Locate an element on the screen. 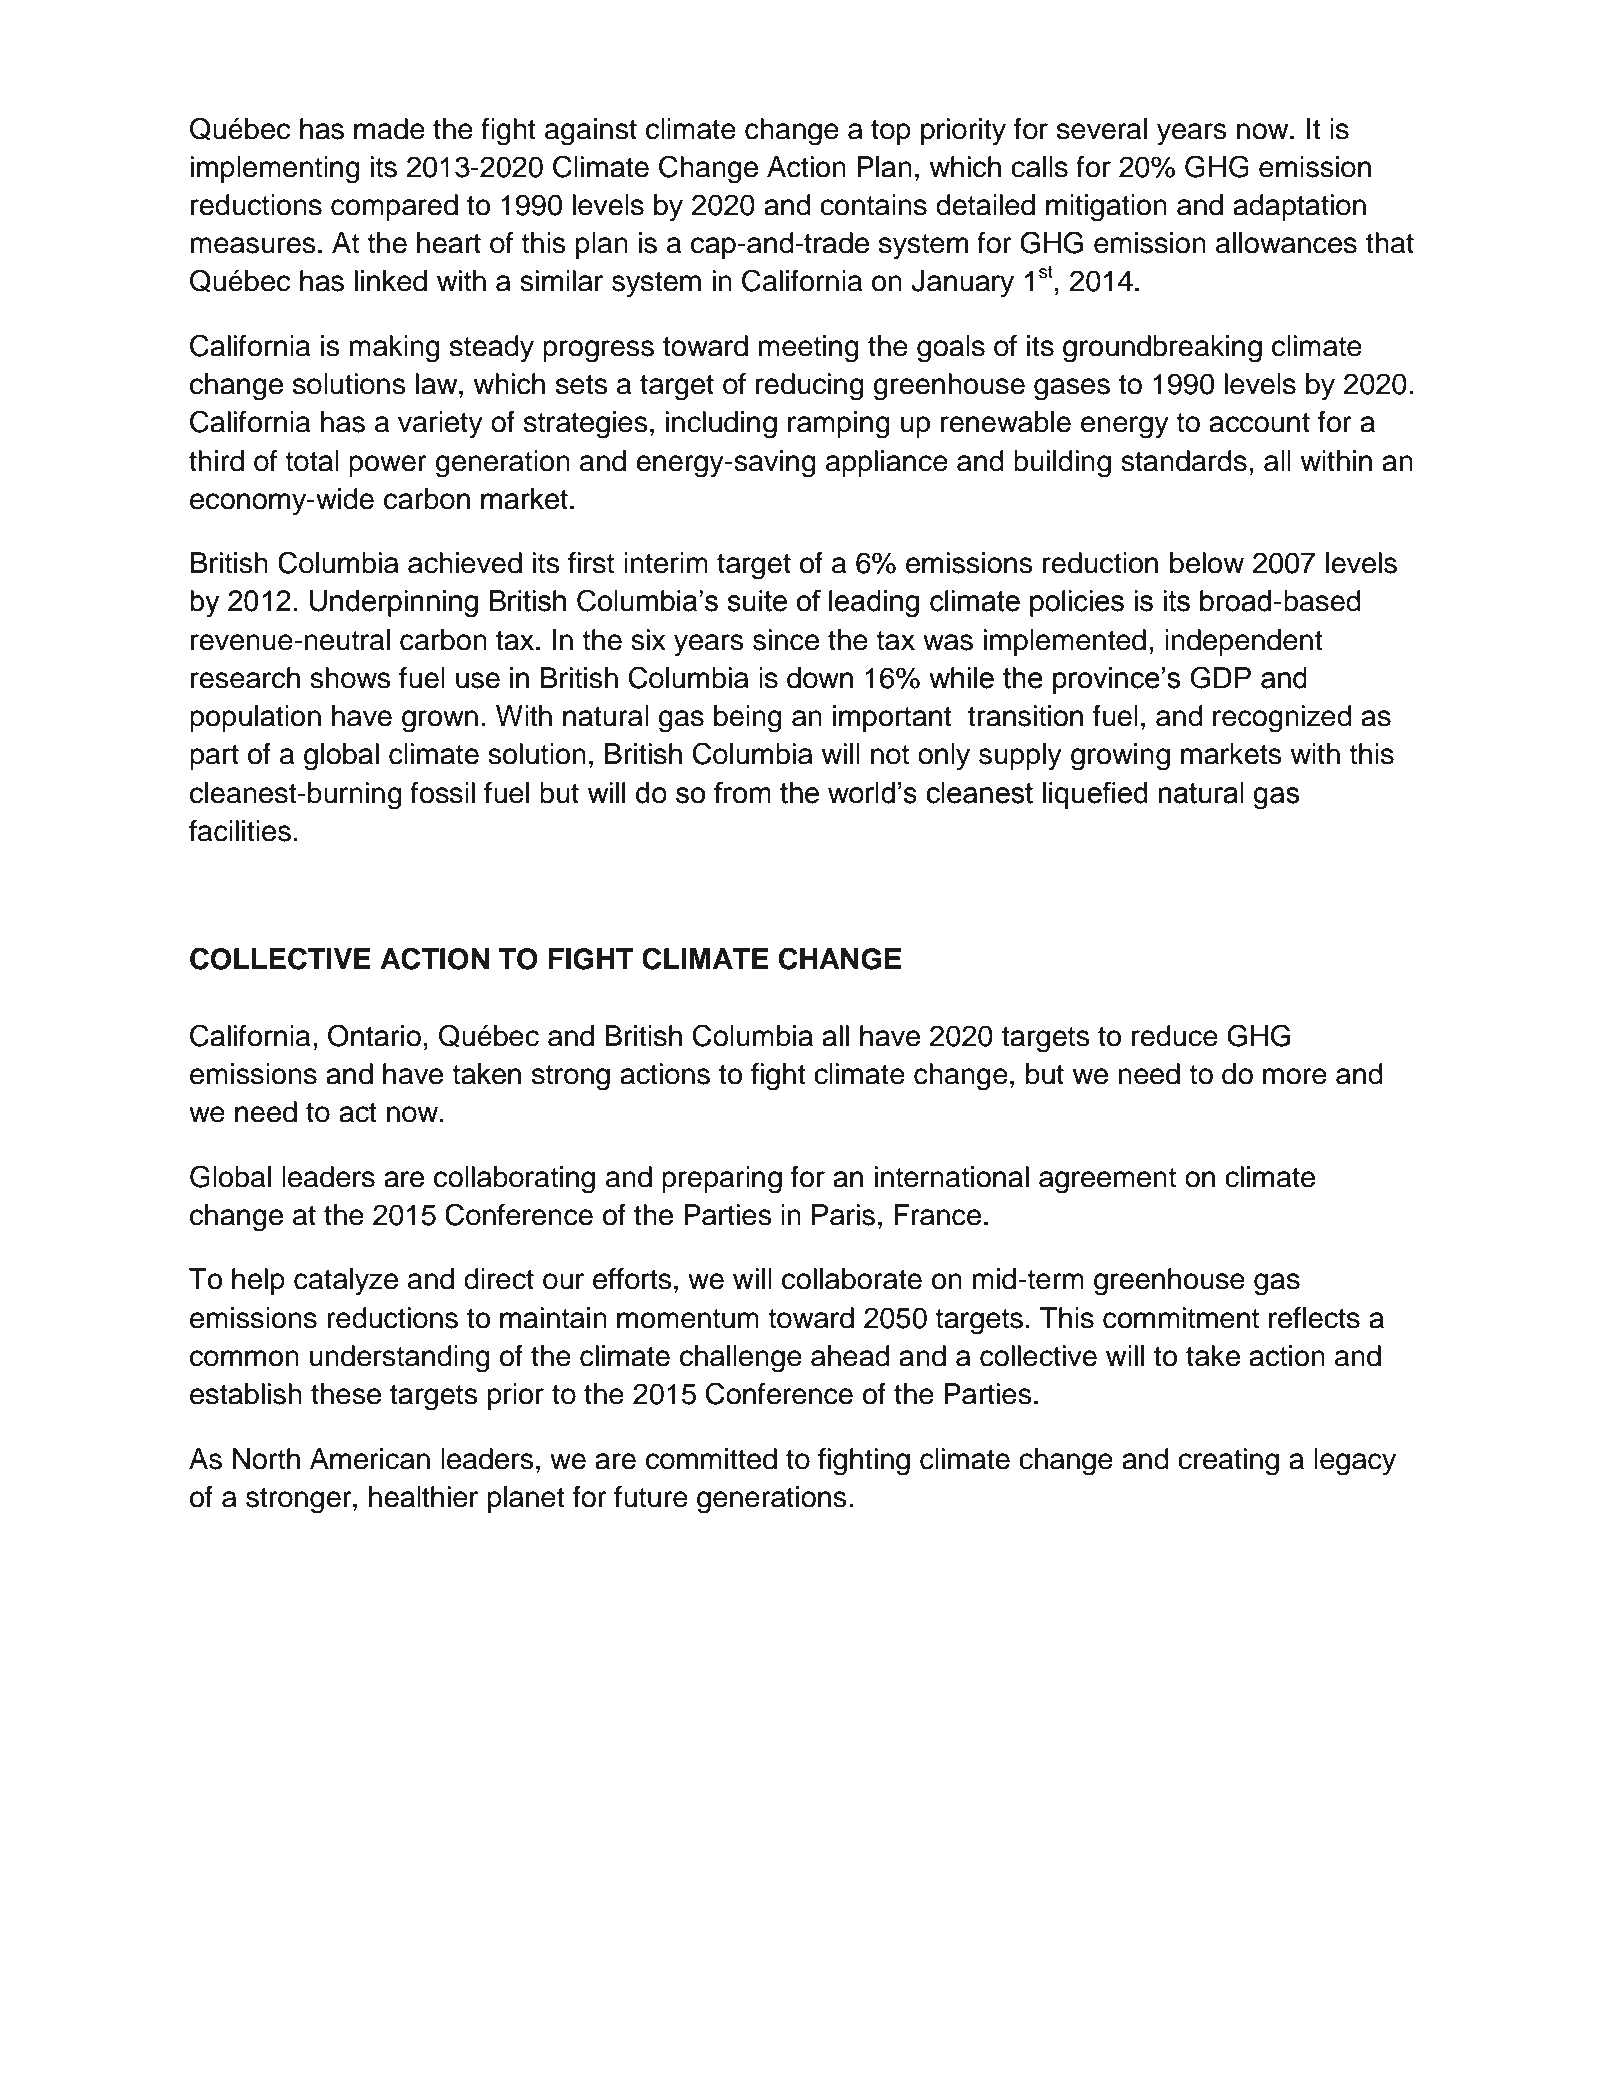 This screenshot has height=2080, width=1607. contains is located at coordinates (873, 205).
